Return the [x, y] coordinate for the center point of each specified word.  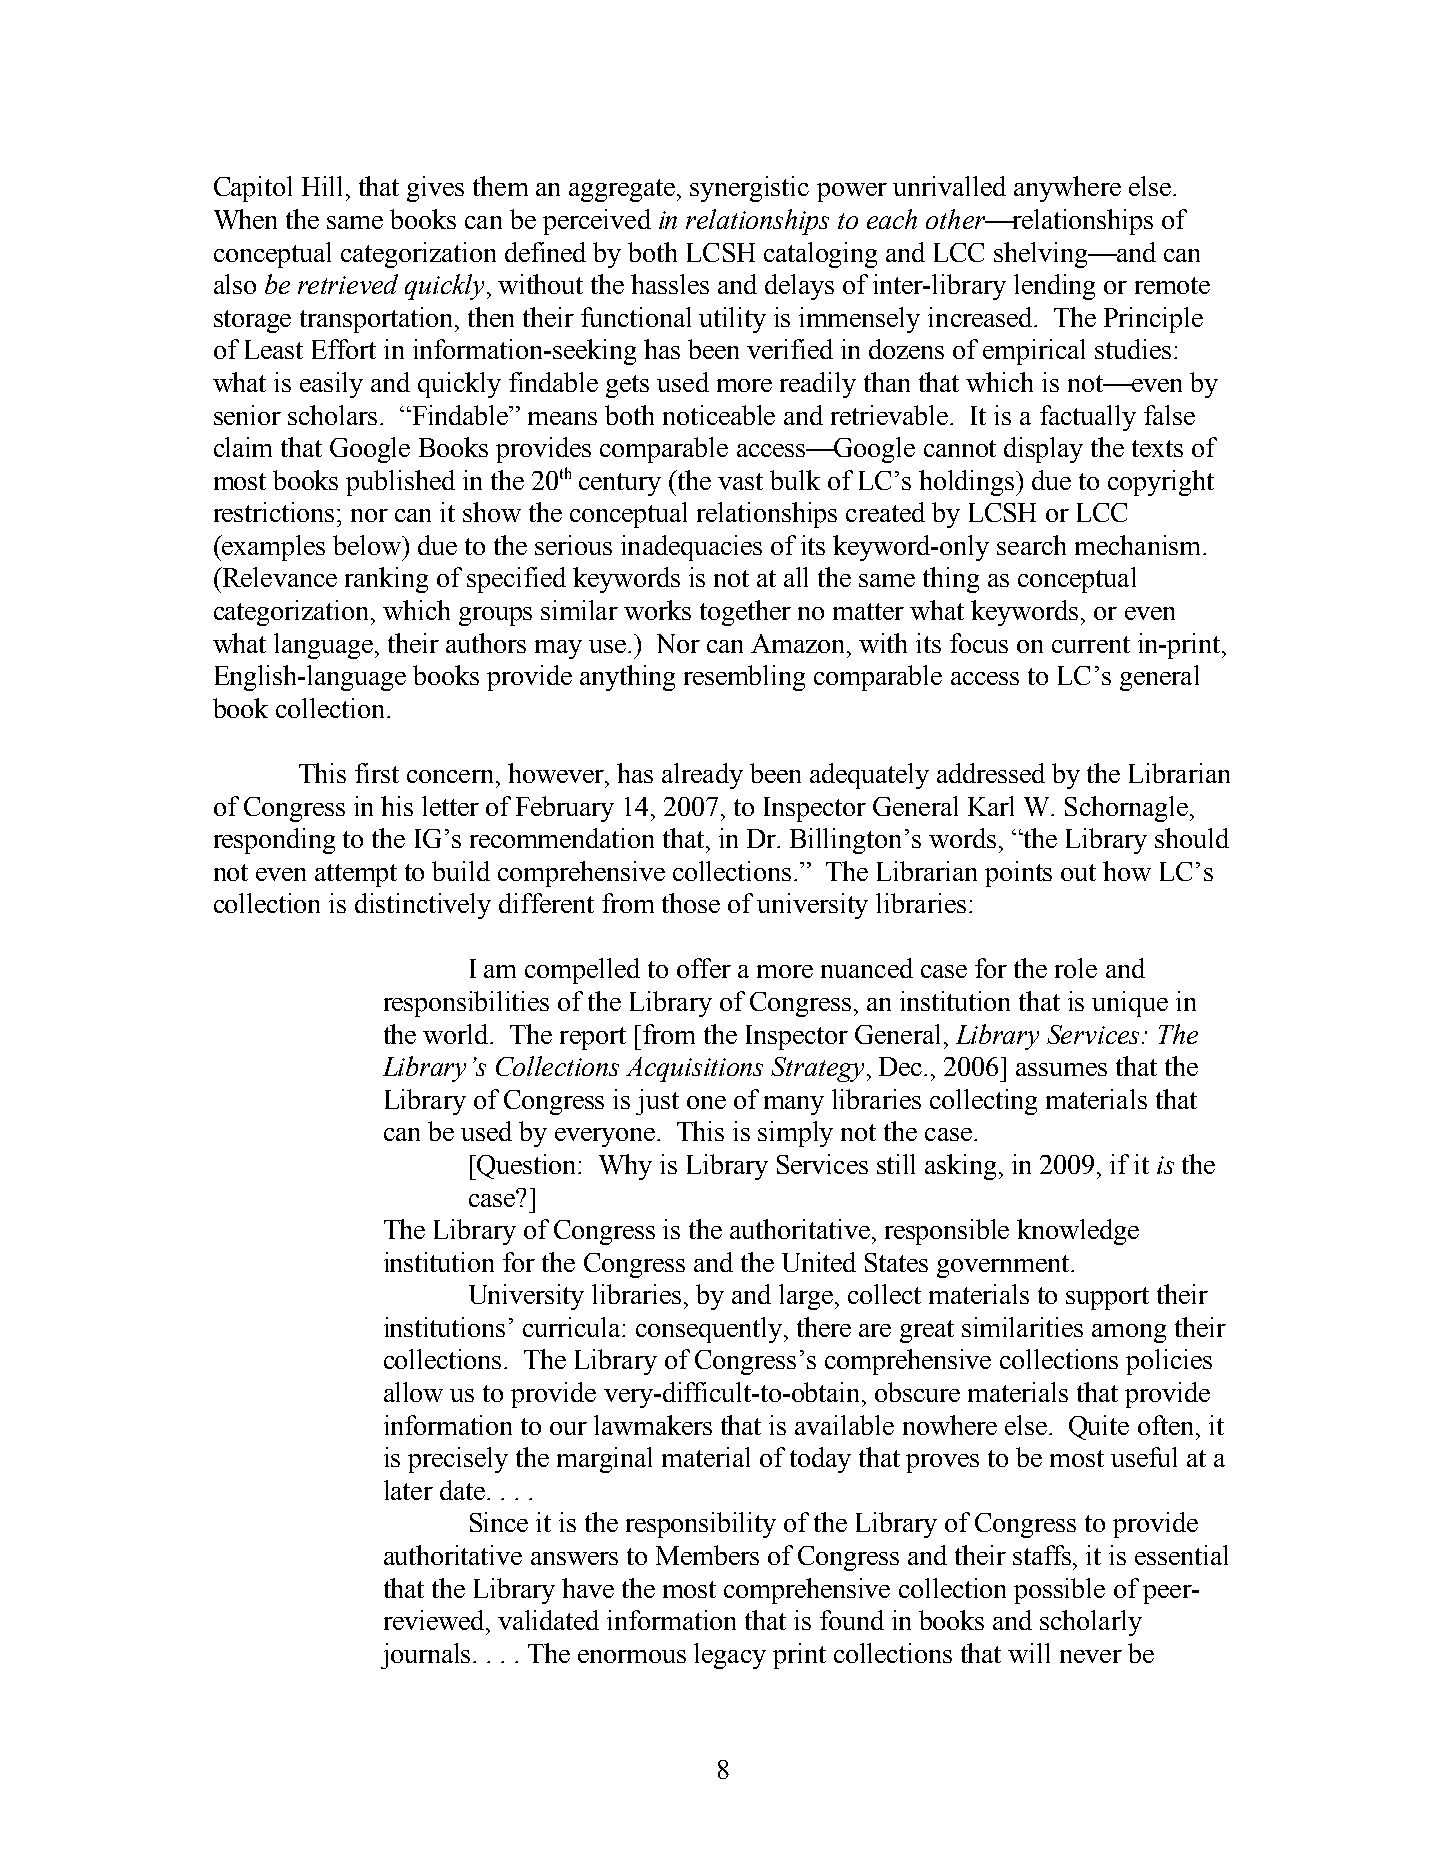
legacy [730, 1656]
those [691, 903]
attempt [356, 875]
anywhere [1067, 189]
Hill [322, 186]
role [1076, 968]
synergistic [749, 189]
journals [427, 1656]
